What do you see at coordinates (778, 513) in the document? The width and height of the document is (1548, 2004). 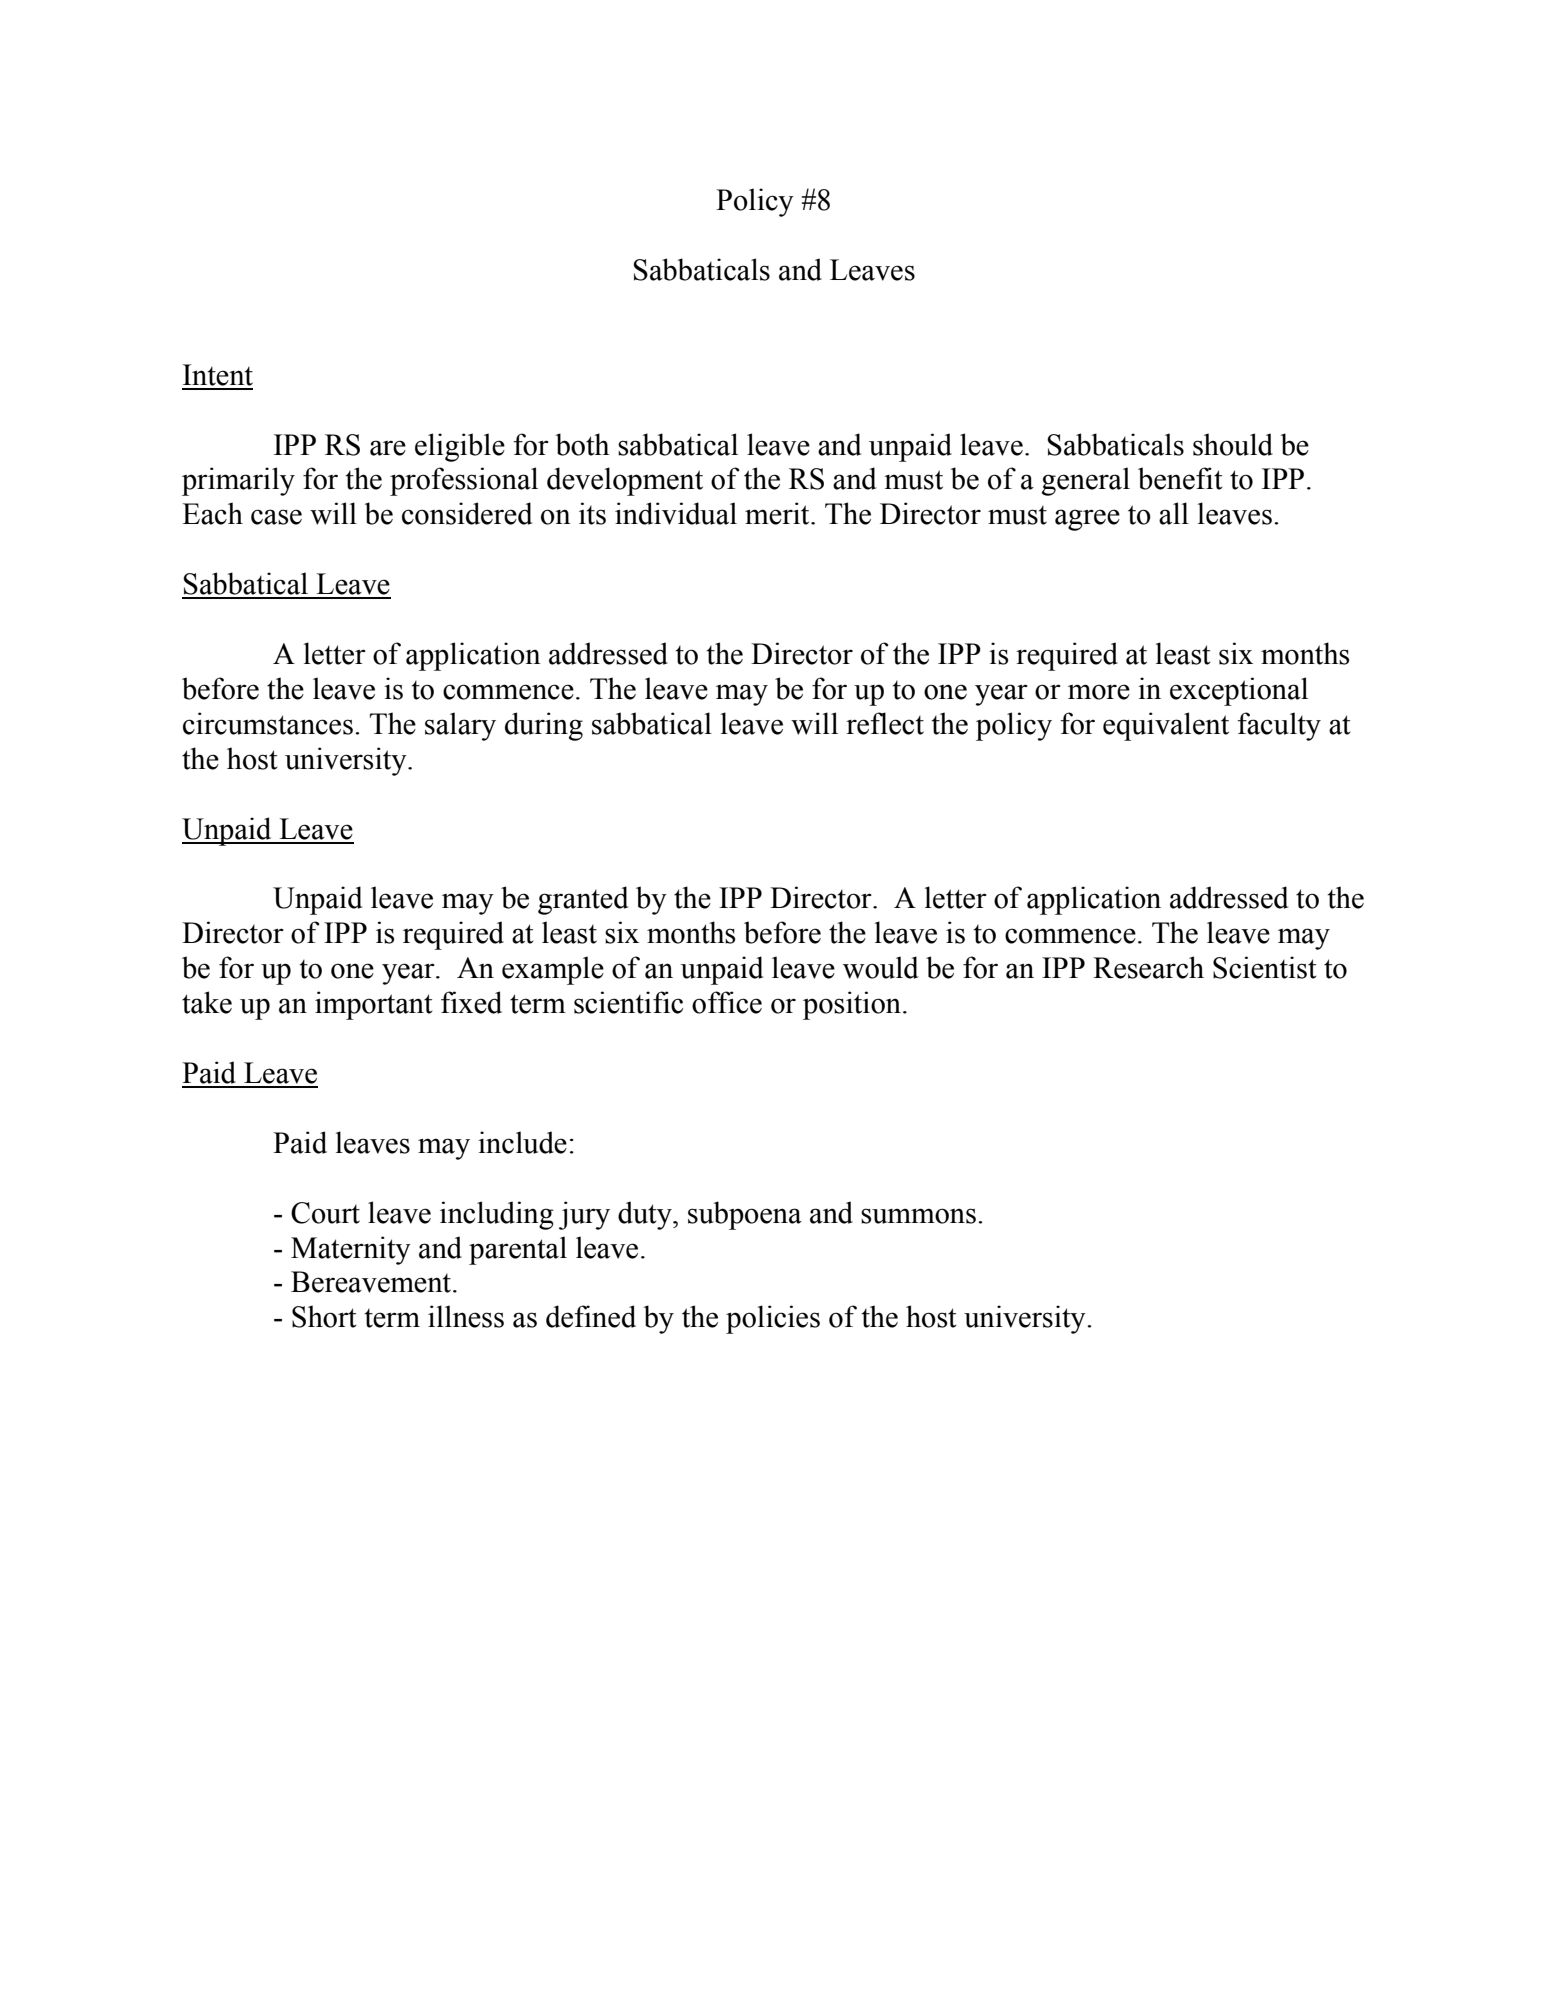 I see `merit` at bounding box center [778, 513].
